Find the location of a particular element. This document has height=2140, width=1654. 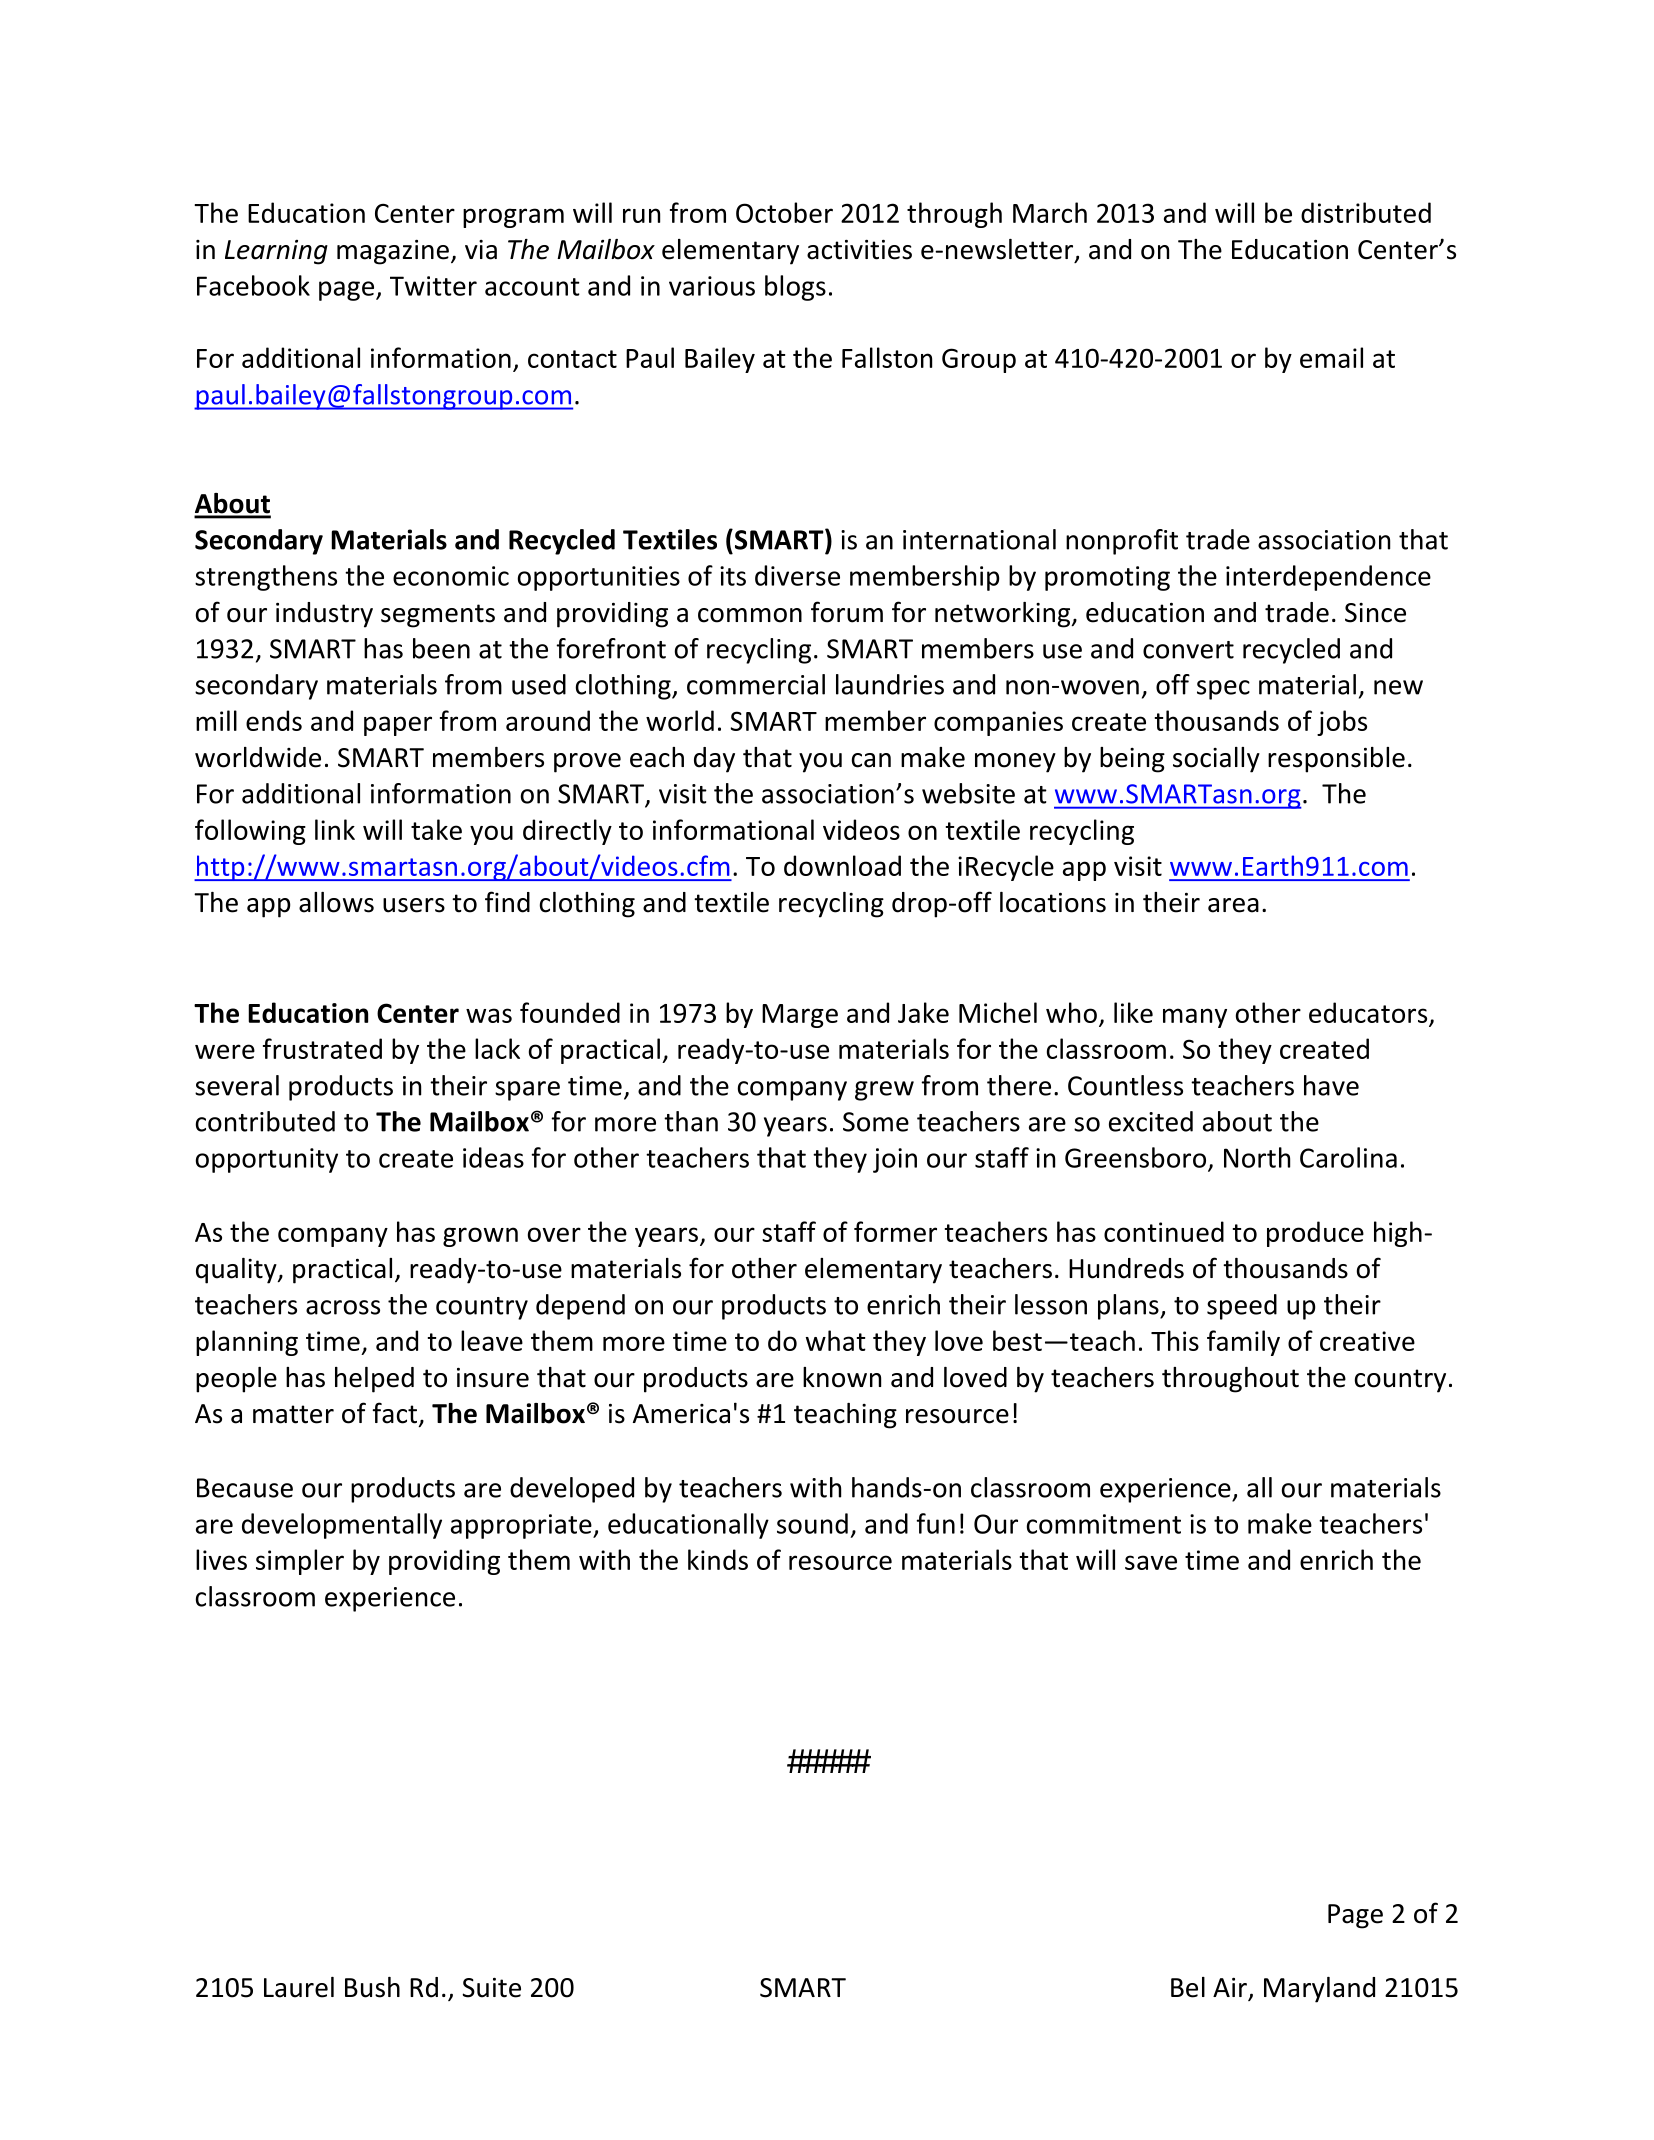

blogs is located at coordinates (795, 288).
